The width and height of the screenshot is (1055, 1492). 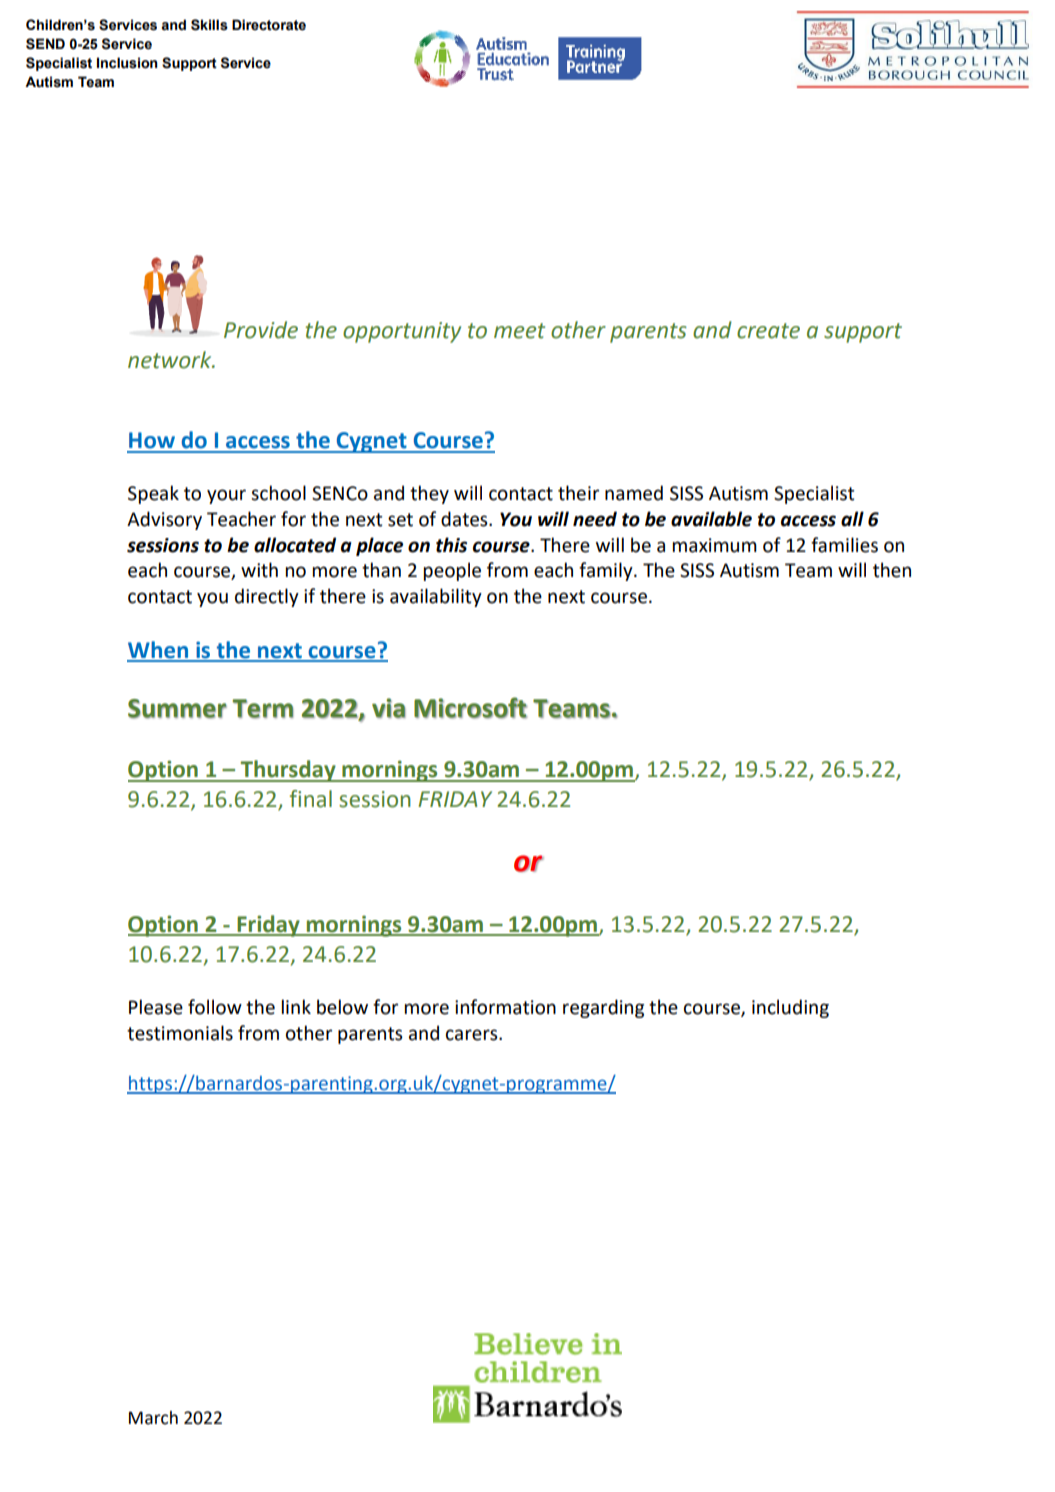 I want to click on March, so click(x=153, y=1418).
